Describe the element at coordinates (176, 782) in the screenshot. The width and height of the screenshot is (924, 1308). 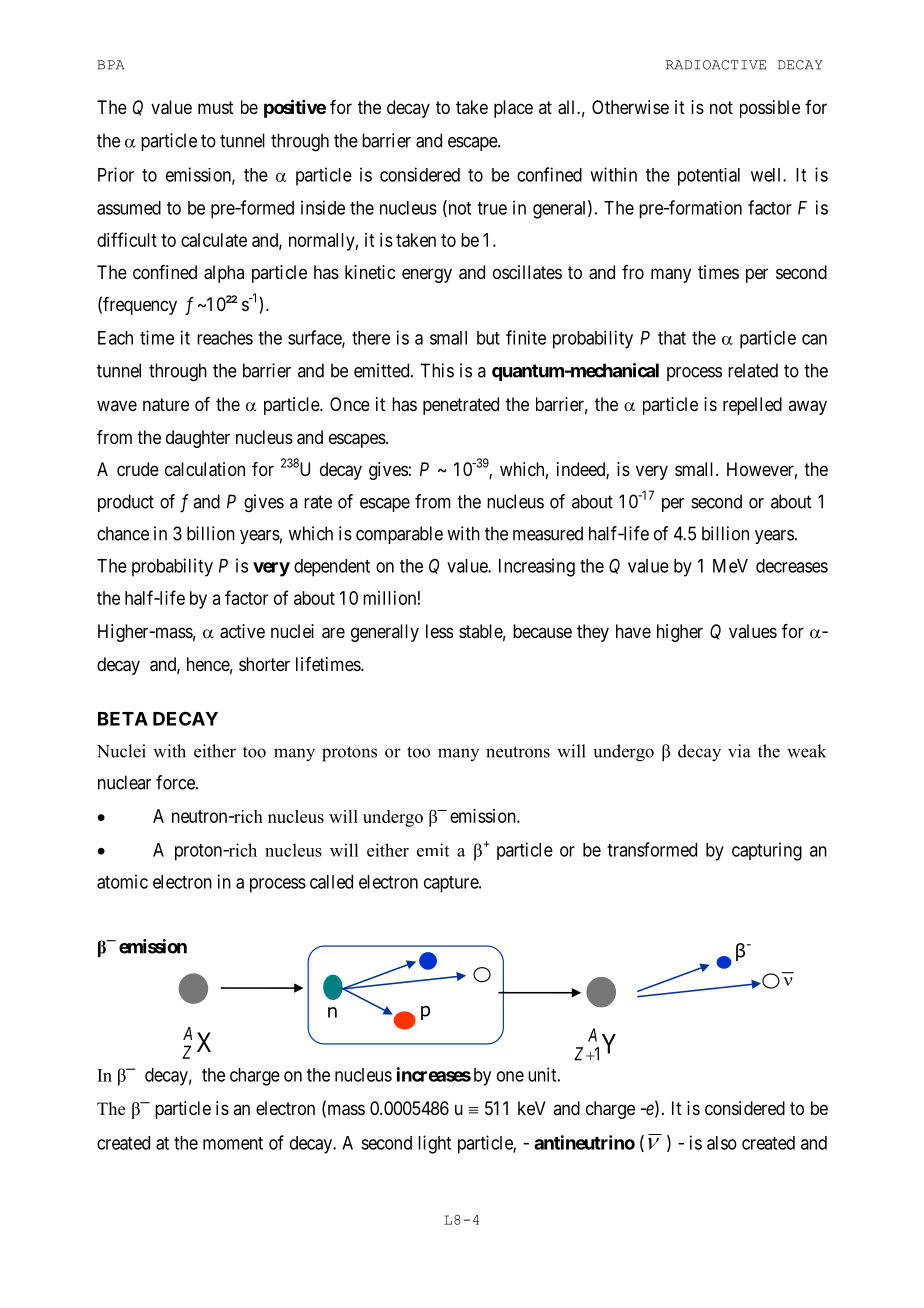
I see `force` at that location.
